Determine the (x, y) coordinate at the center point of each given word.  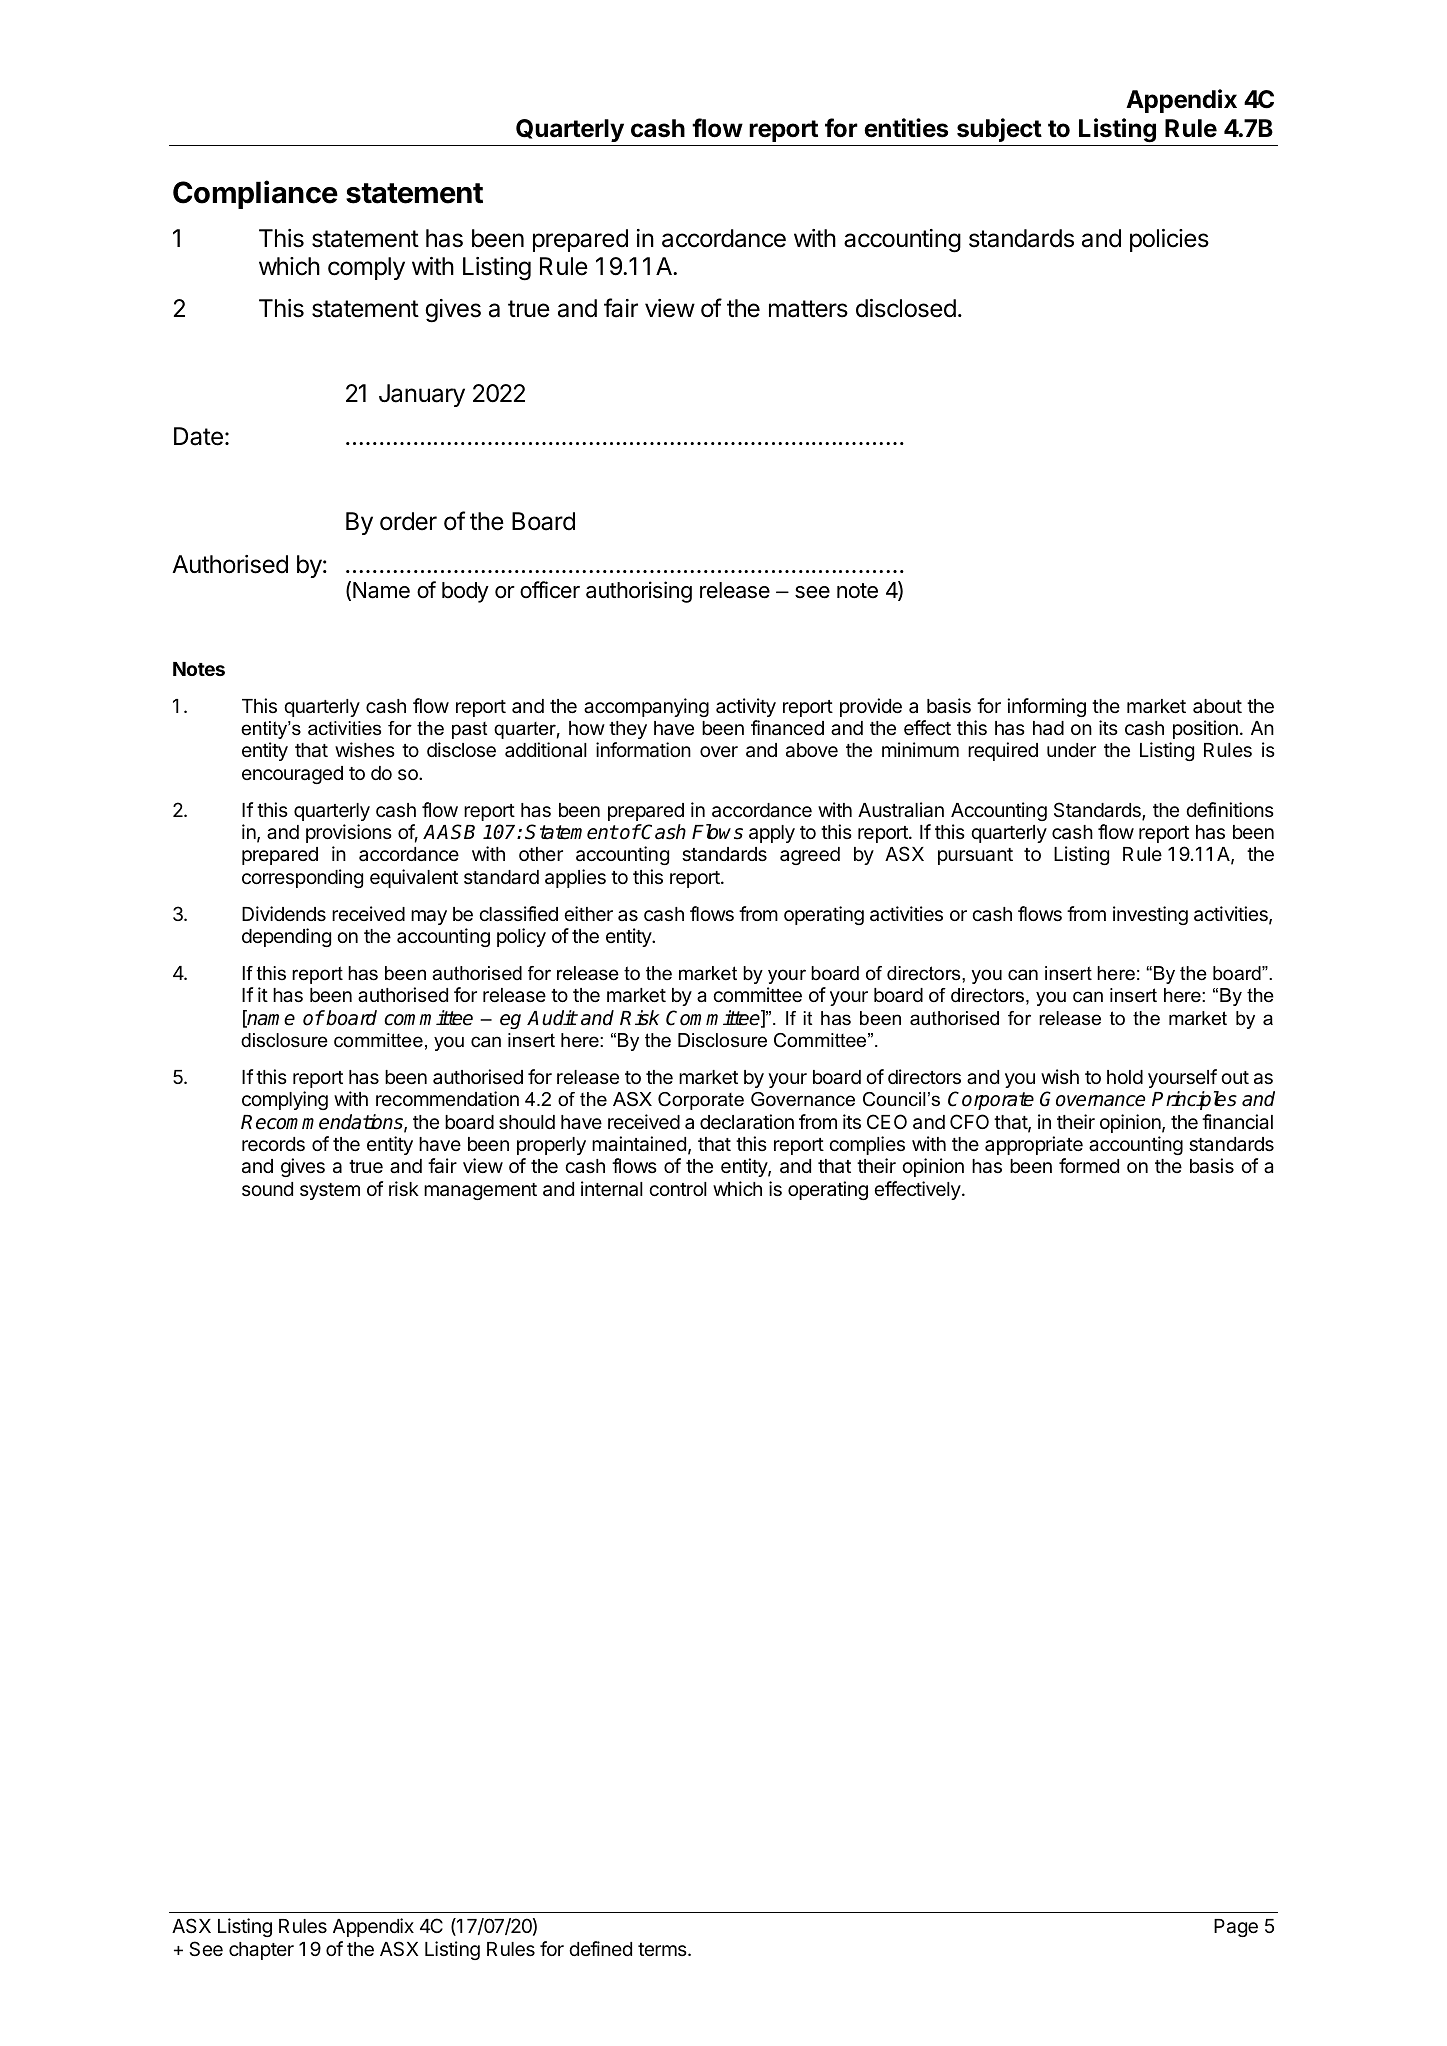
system (330, 1191)
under (1071, 750)
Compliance (255, 194)
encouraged (292, 775)
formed (1089, 1165)
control (678, 1189)
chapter (261, 1951)
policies (1169, 240)
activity (746, 707)
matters (808, 309)
